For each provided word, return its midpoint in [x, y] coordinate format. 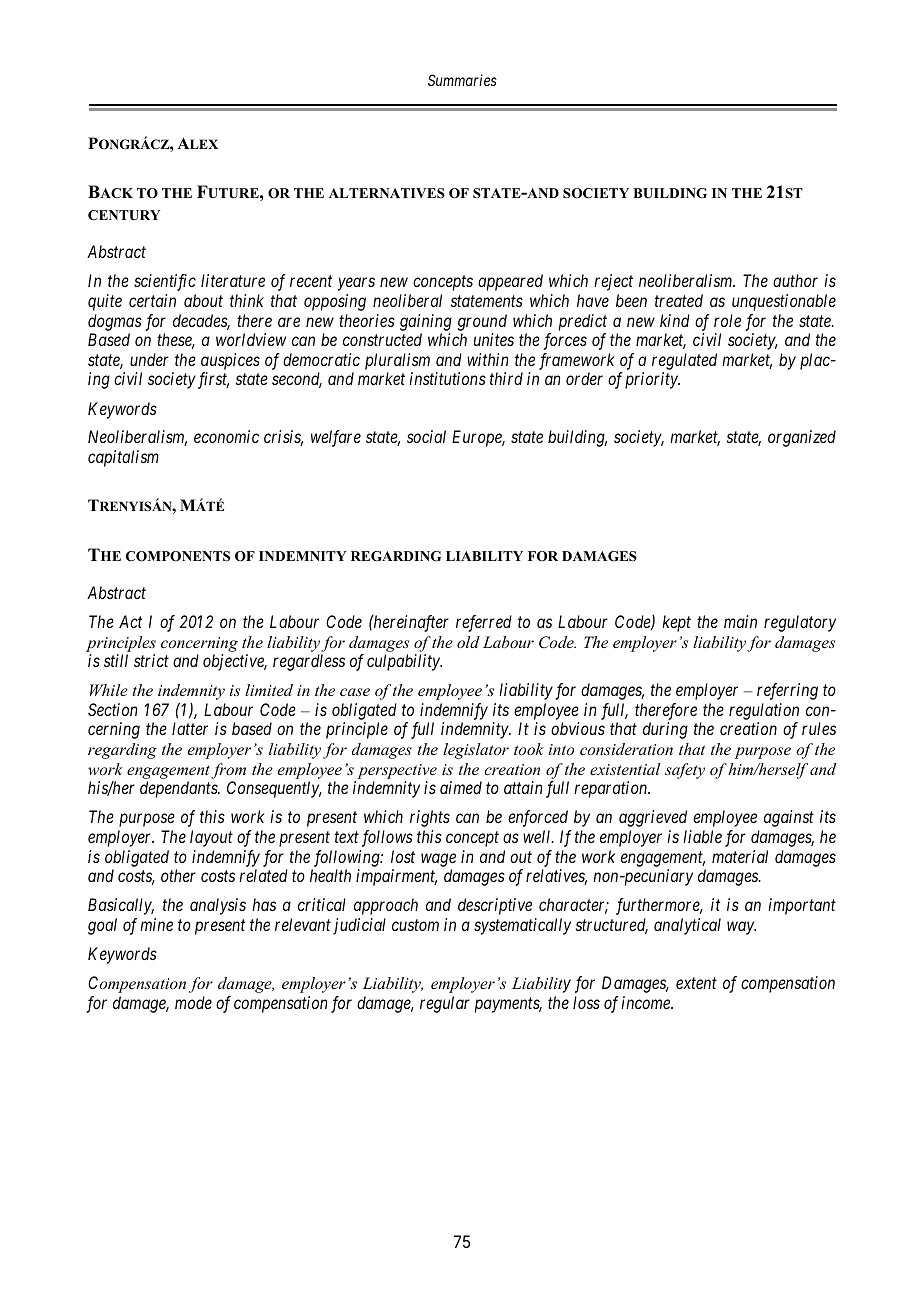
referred [484, 623]
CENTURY [124, 215]
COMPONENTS [178, 556]
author [795, 280]
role [727, 320]
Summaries [462, 80]
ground [482, 322]
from [228, 771]
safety [685, 771]
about [203, 300]
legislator [476, 751]
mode [193, 1002]
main [740, 621]
